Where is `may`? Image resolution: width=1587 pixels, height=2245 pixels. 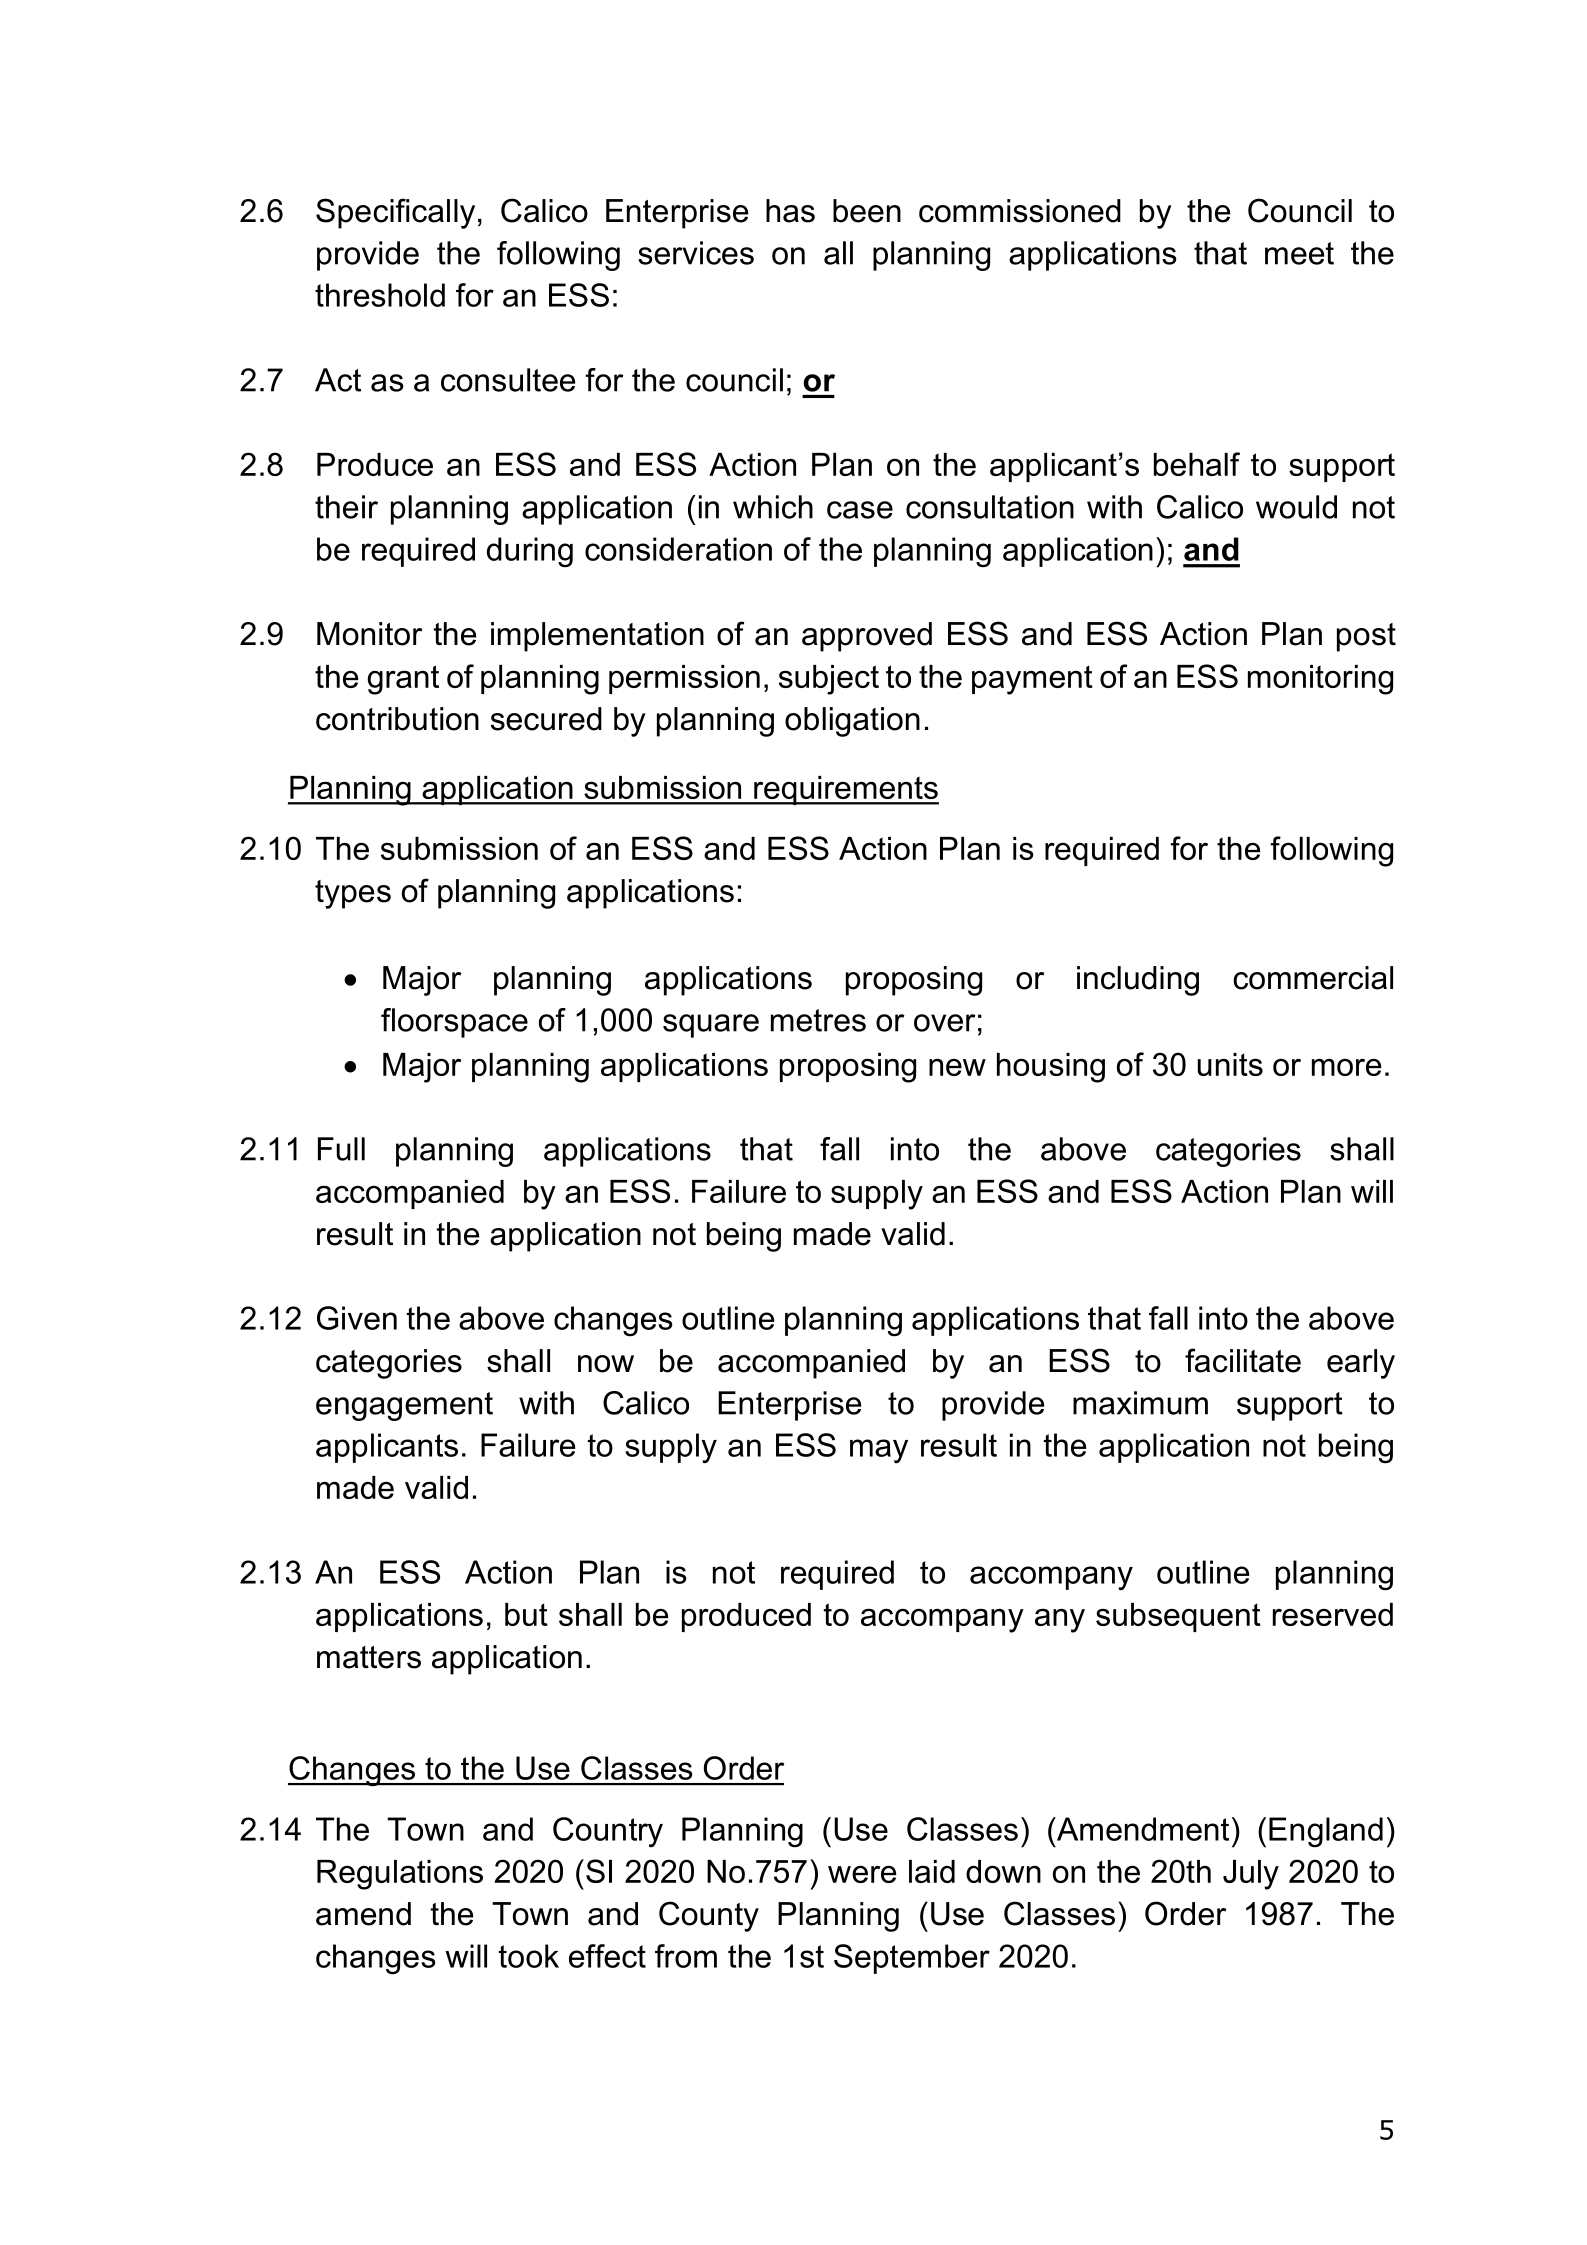 may is located at coordinates (879, 1451).
